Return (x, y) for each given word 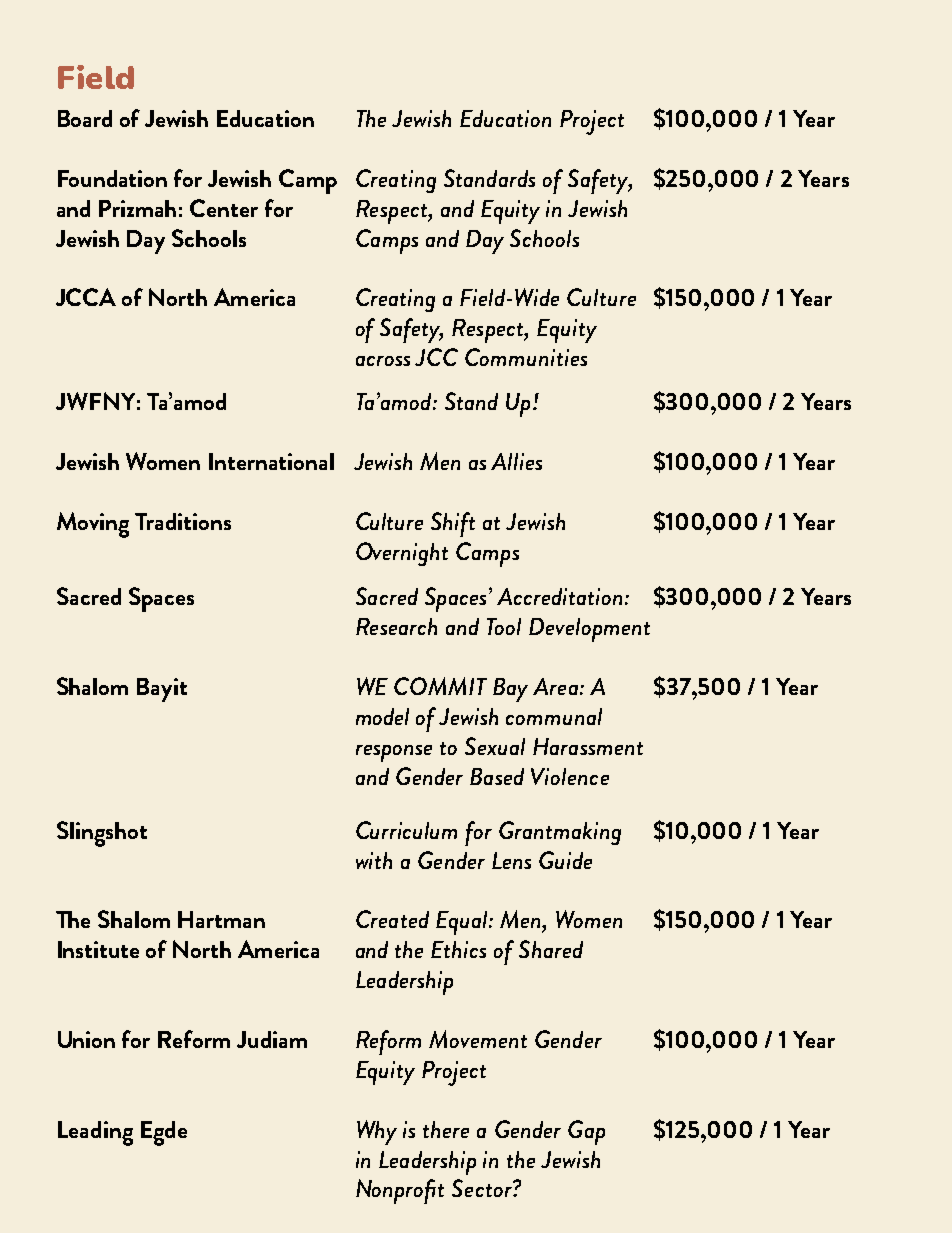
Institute (98, 949)
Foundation (112, 178)
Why (377, 1132)
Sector (483, 1188)
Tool (504, 626)
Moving (93, 525)
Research (396, 626)
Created (392, 919)
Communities (526, 357)
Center (224, 208)
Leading (95, 1133)
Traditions (183, 521)
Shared (551, 949)
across (383, 361)
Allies (516, 461)
